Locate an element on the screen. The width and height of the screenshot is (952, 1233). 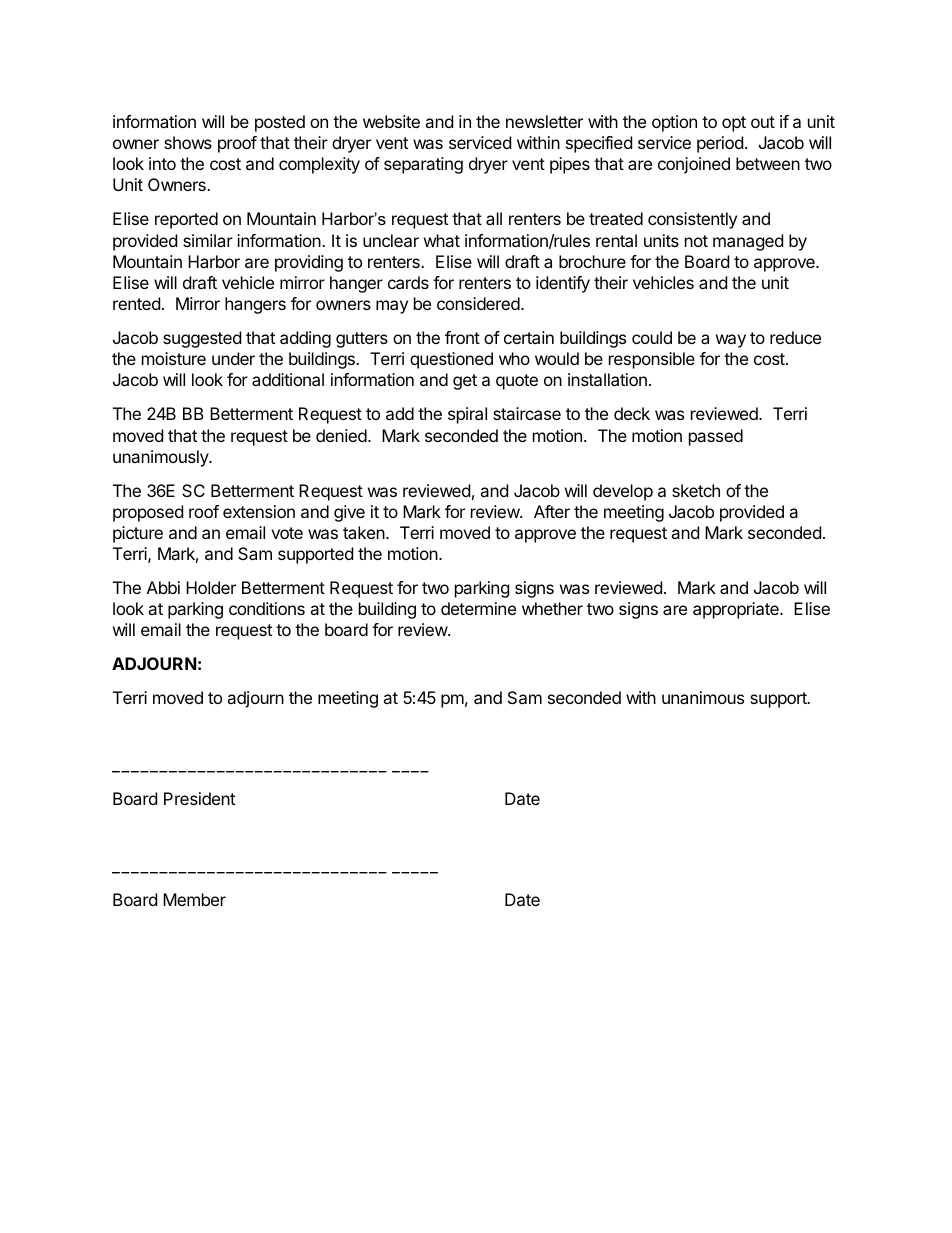
After is located at coordinates (552, 511).
